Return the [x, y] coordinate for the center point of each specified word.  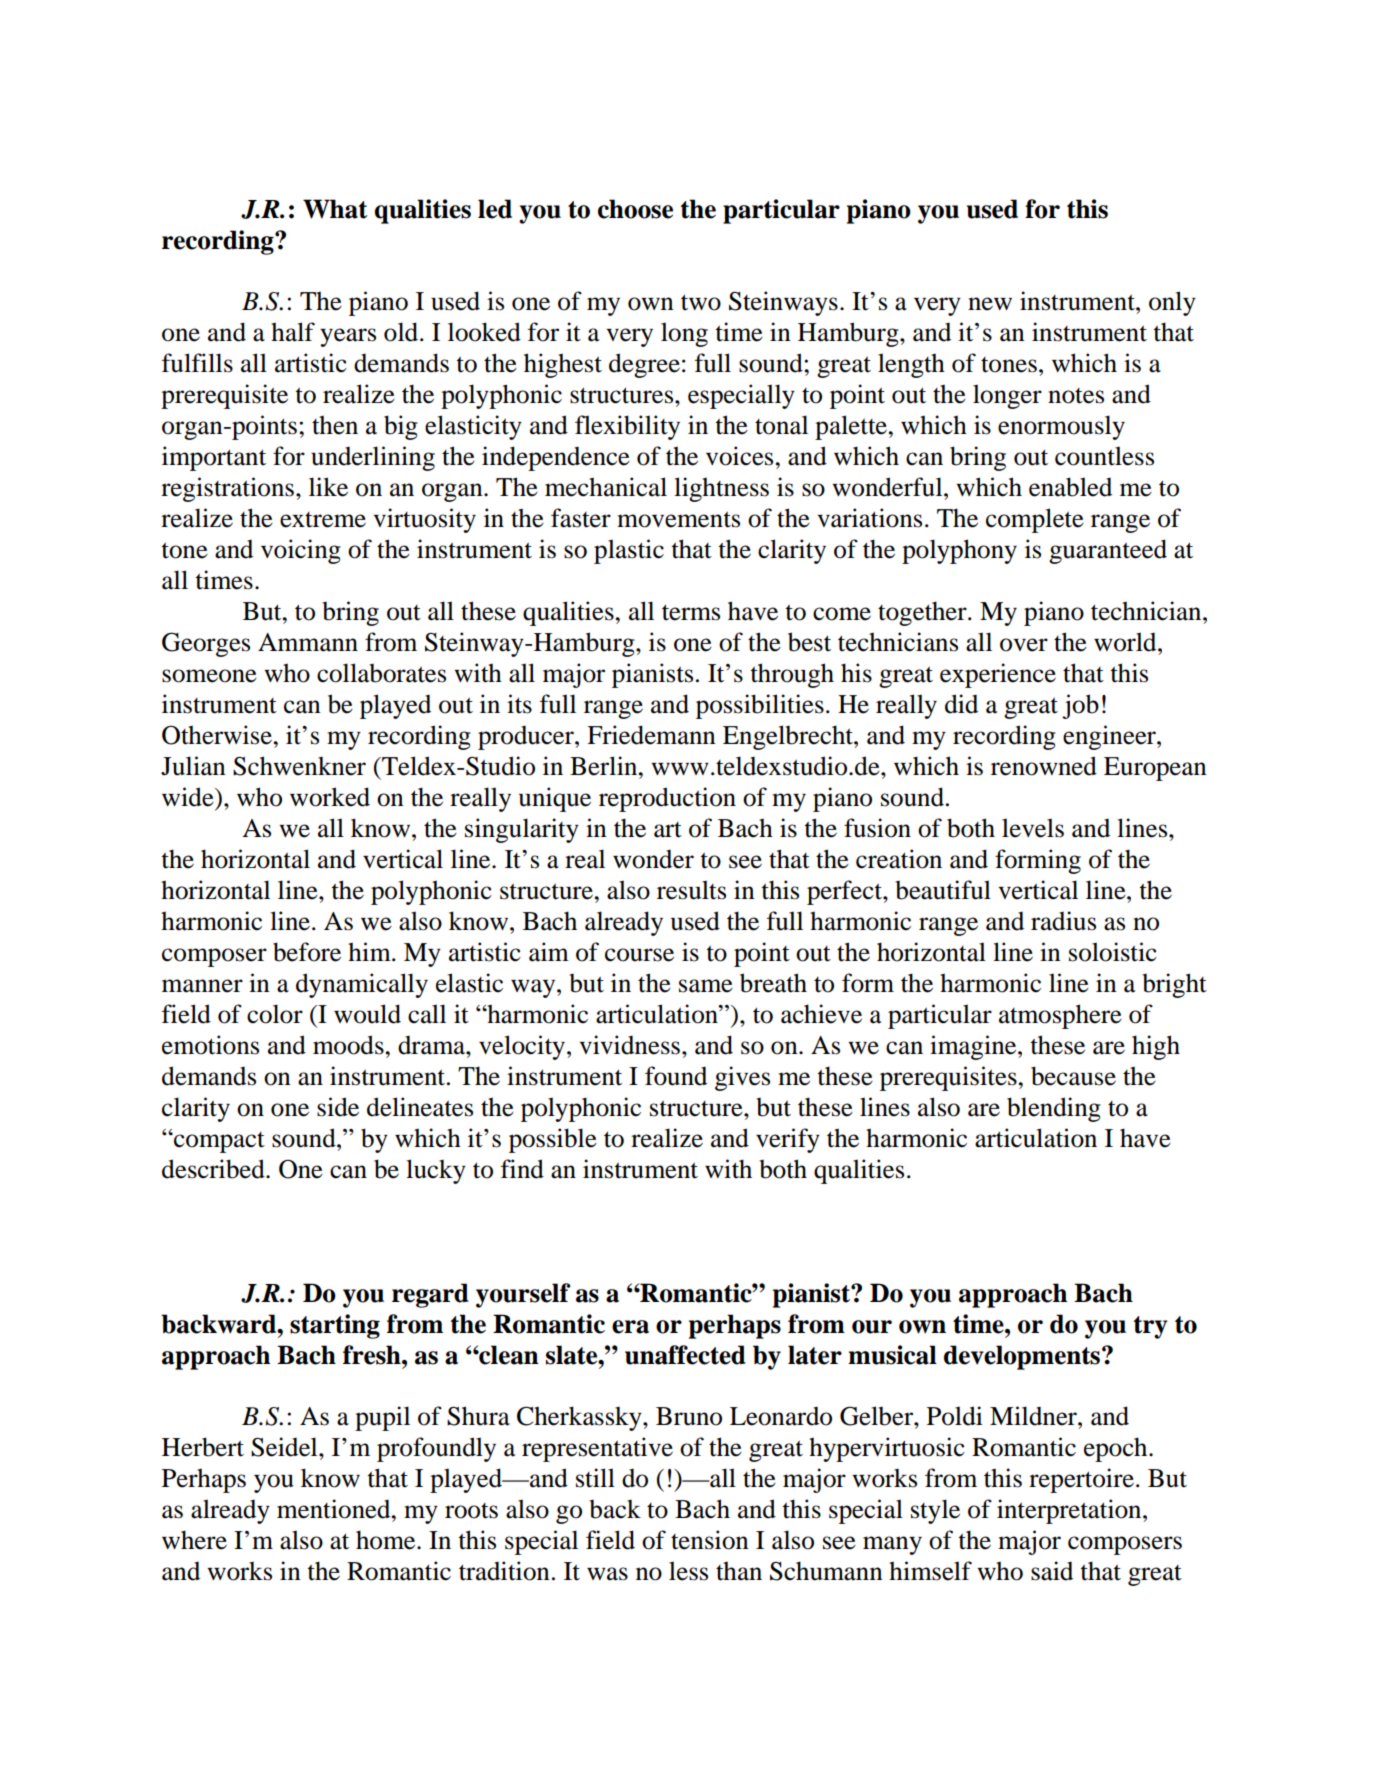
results [691, 890]
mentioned [335, 1509]
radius [1063, 921]
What [335, 209]
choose [635, 209]
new [990, 304]
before [307, 952]
